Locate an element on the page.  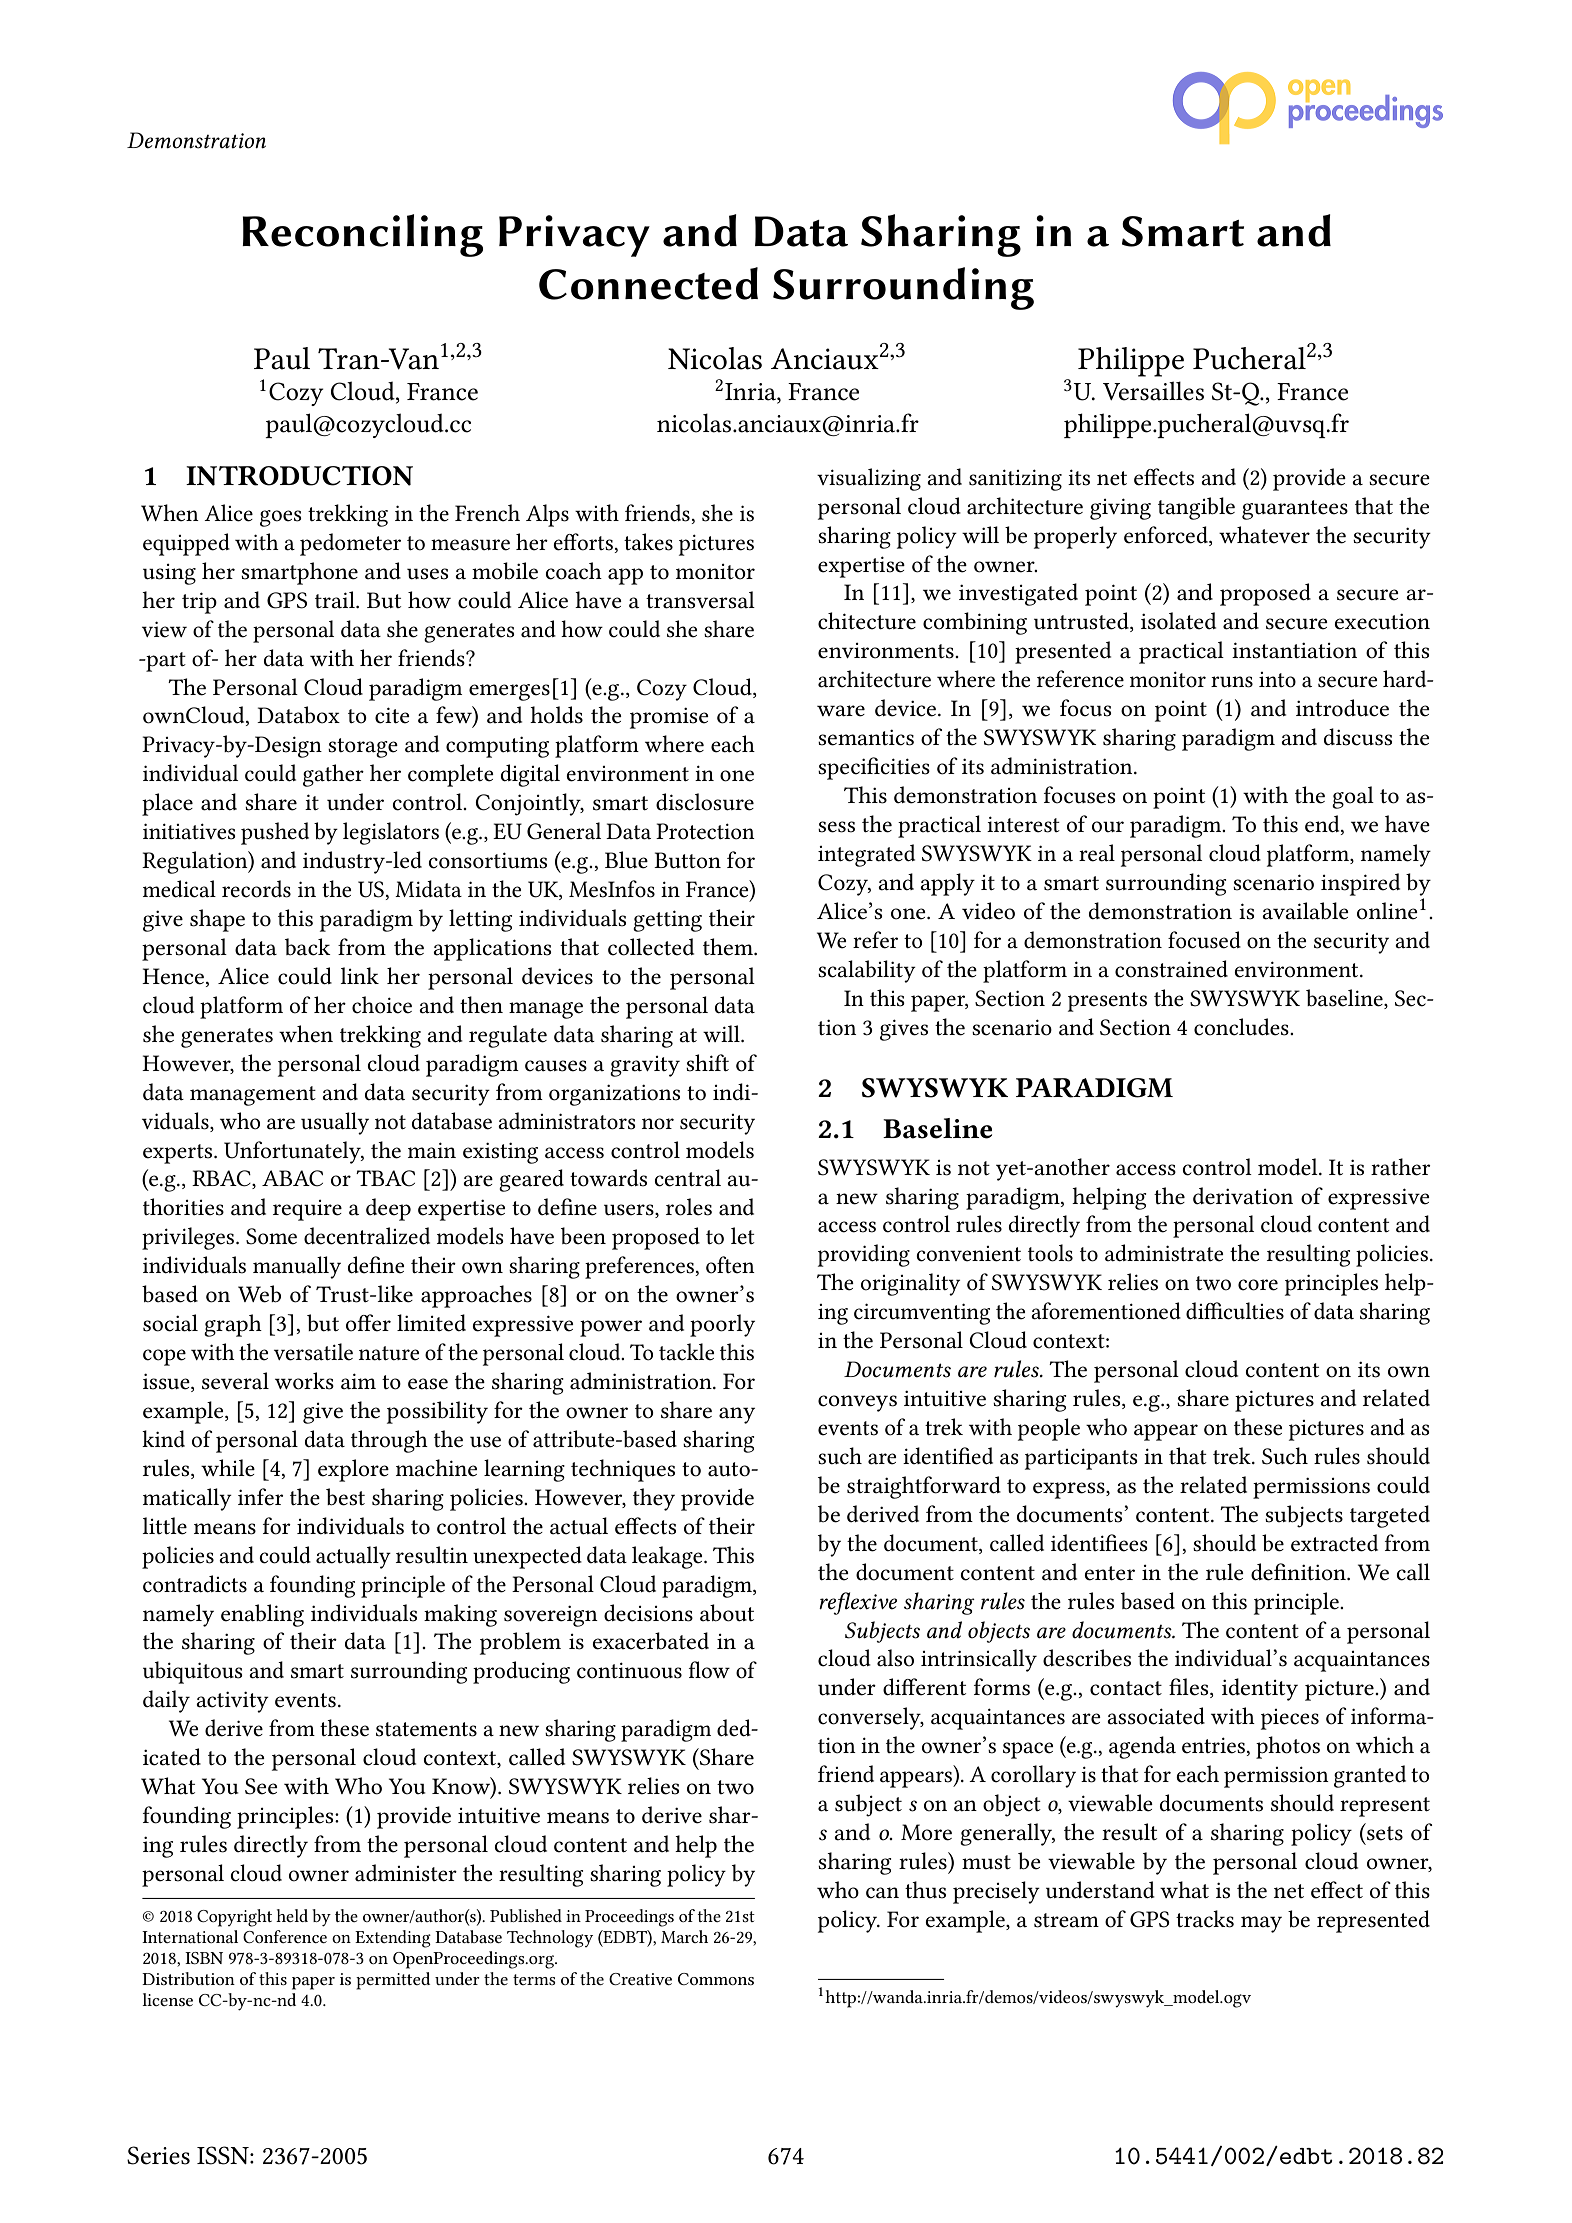
require is located at coordinates (307, 1210).
